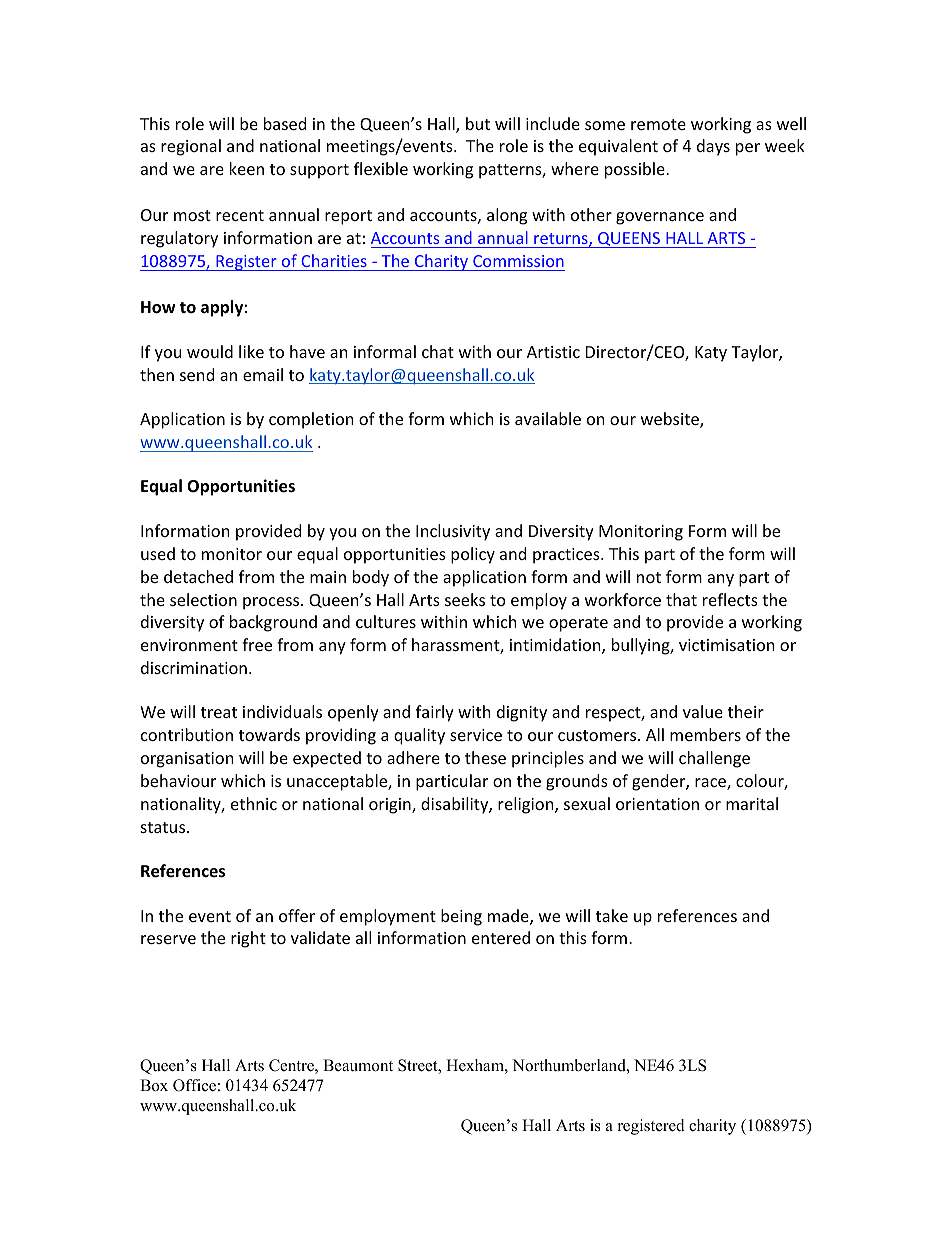  What do you see at coordinates (548, 418) in the screenshot?
I see `available` at bounding box center [548, 418].
